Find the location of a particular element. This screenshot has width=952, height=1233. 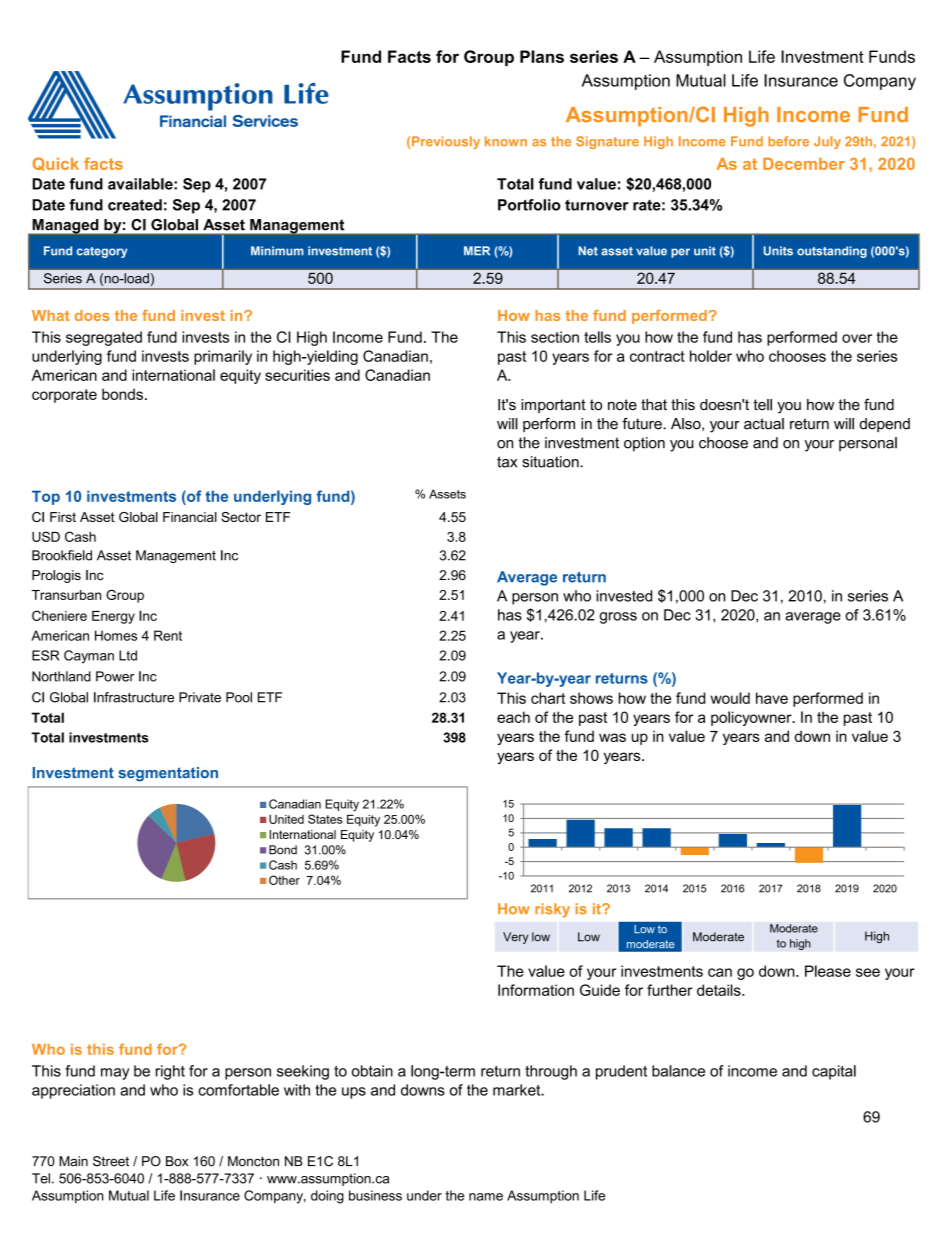

have is located at coordinates (772, 698).
